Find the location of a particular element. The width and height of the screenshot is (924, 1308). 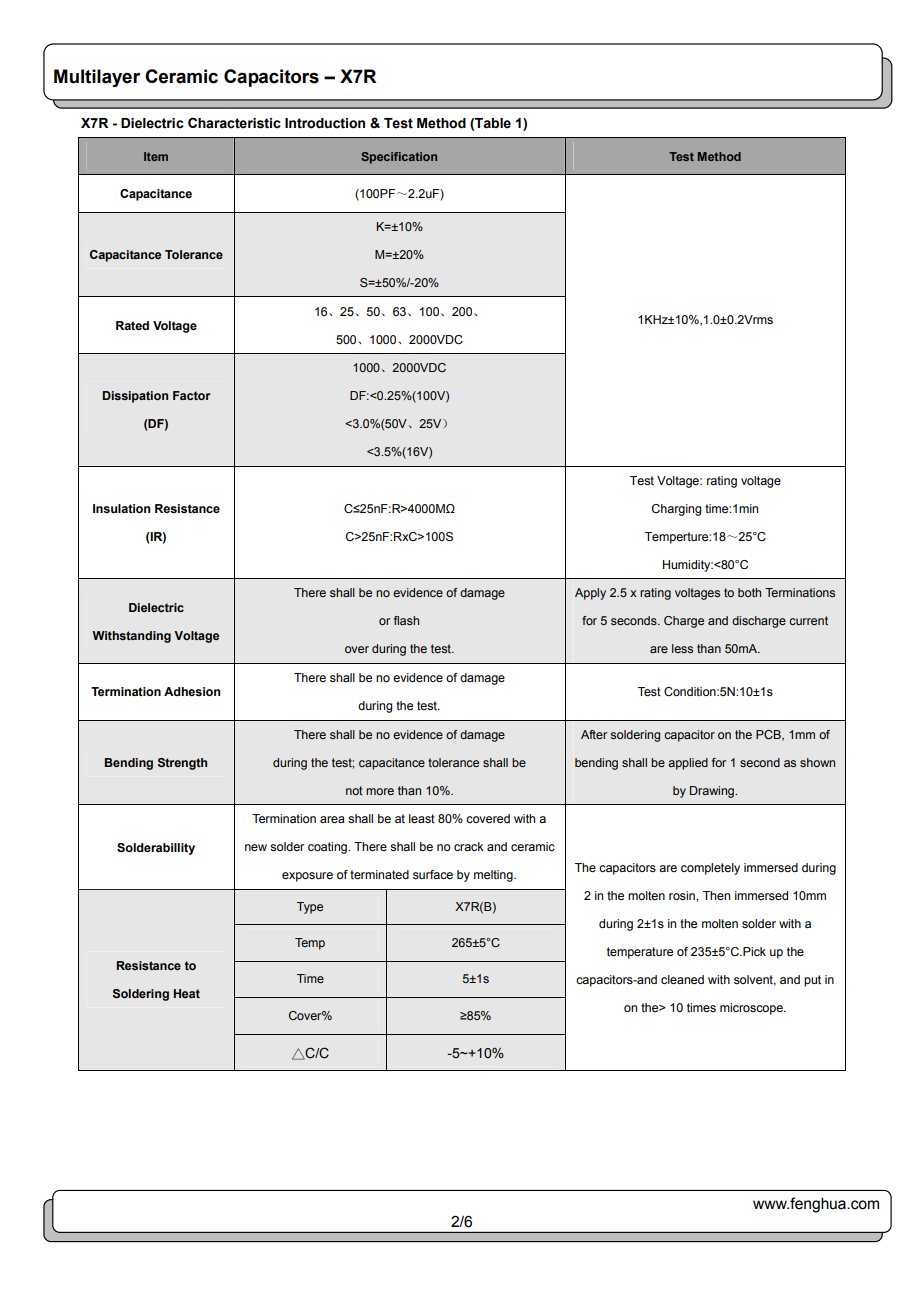

Introduction is located at coordinates (325, 123).
